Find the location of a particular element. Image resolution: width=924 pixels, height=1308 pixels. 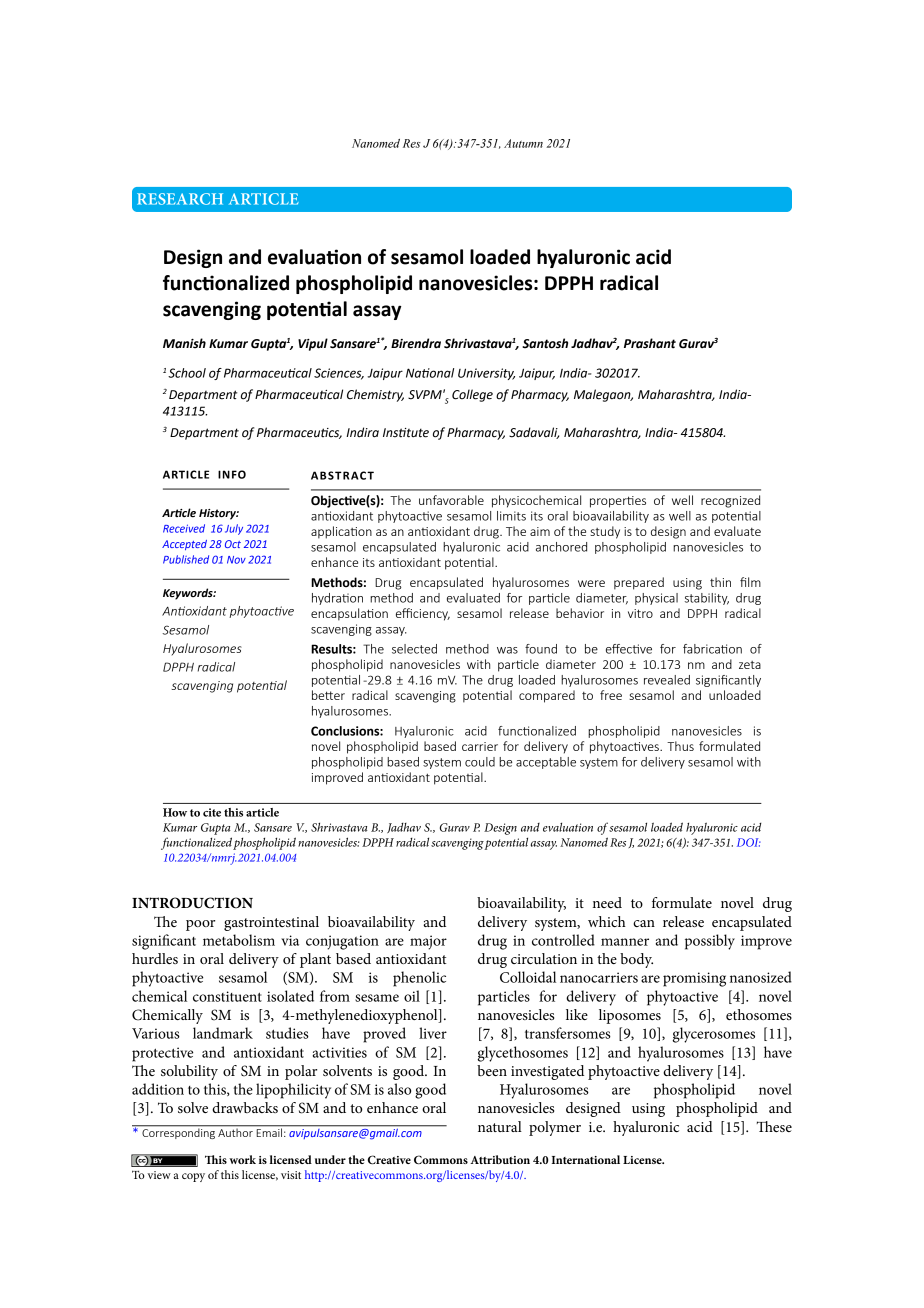

School is located at coordinates (187, 373).
